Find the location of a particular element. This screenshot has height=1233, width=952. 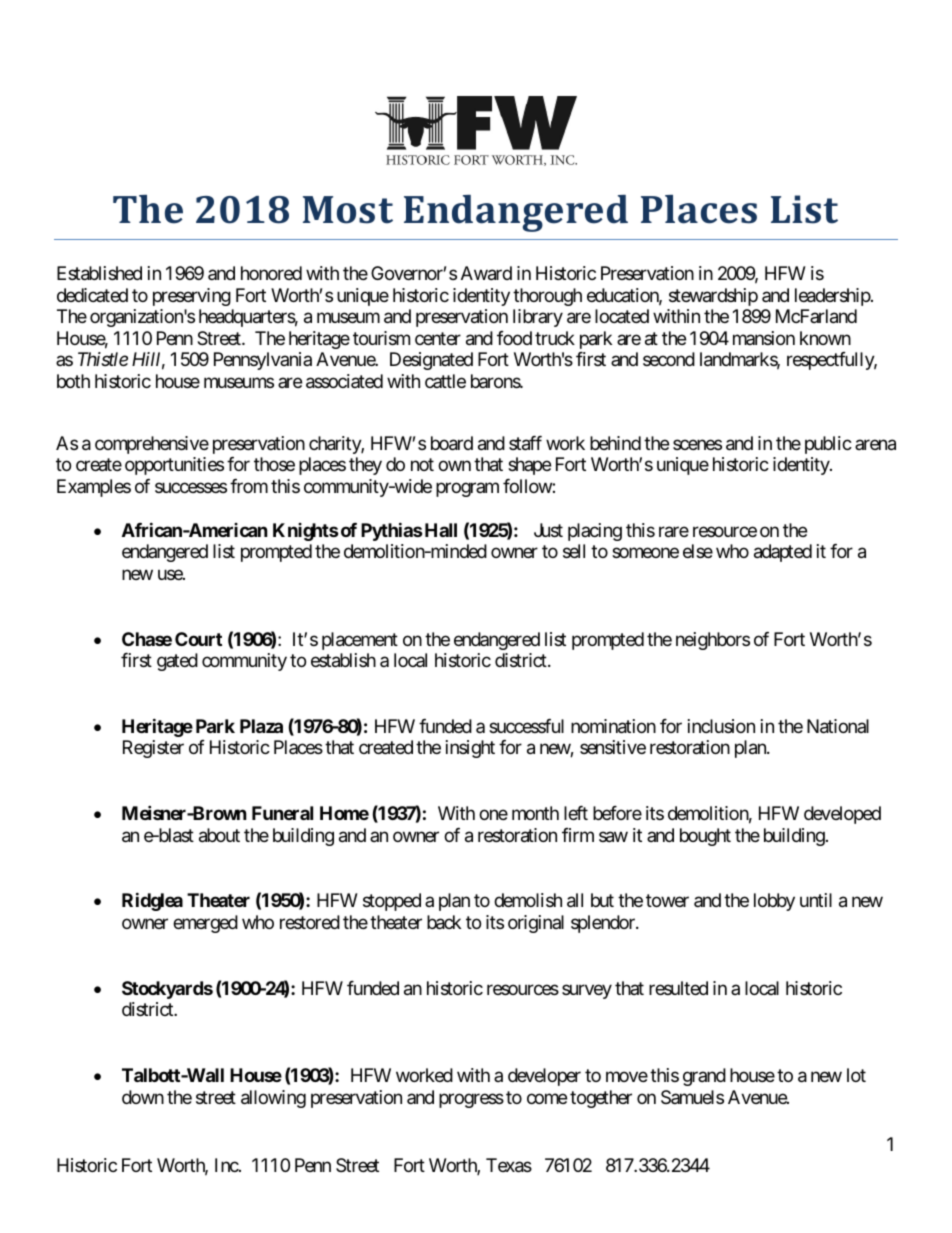

Award is located at coordinates (486, 273).
